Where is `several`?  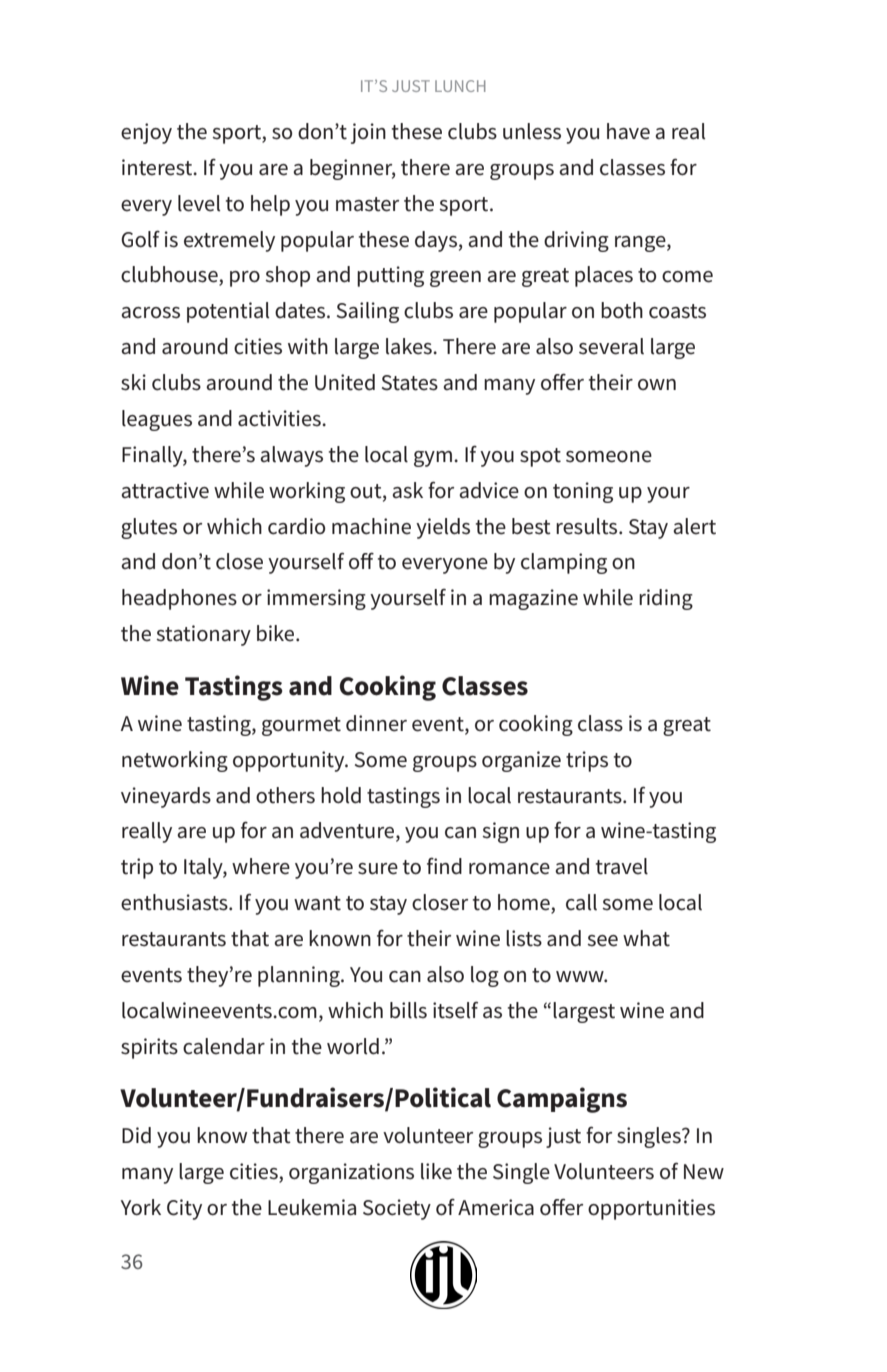 several is located at coordinates (611, 346).
